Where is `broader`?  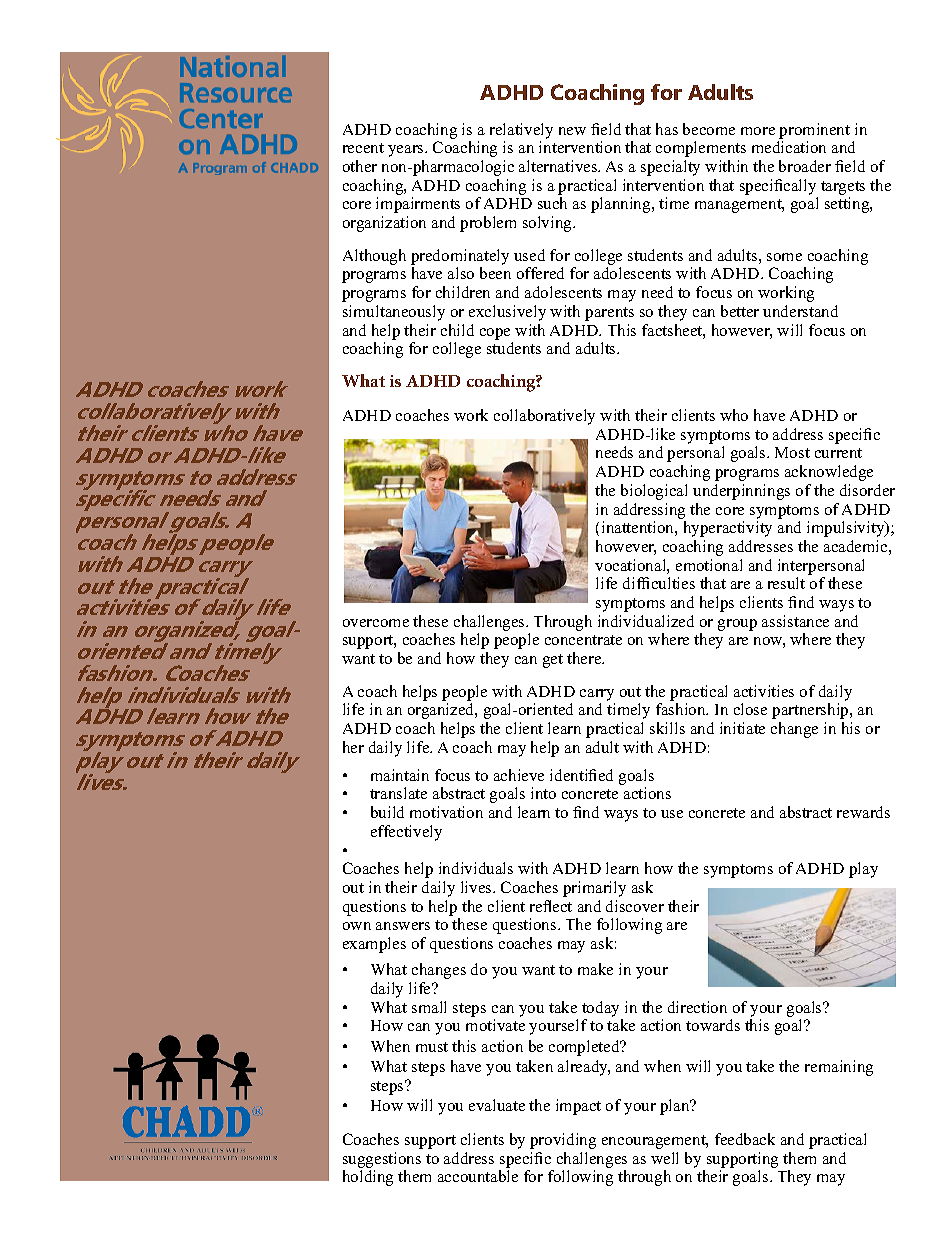
broader is located at coordinates (805, 166).
